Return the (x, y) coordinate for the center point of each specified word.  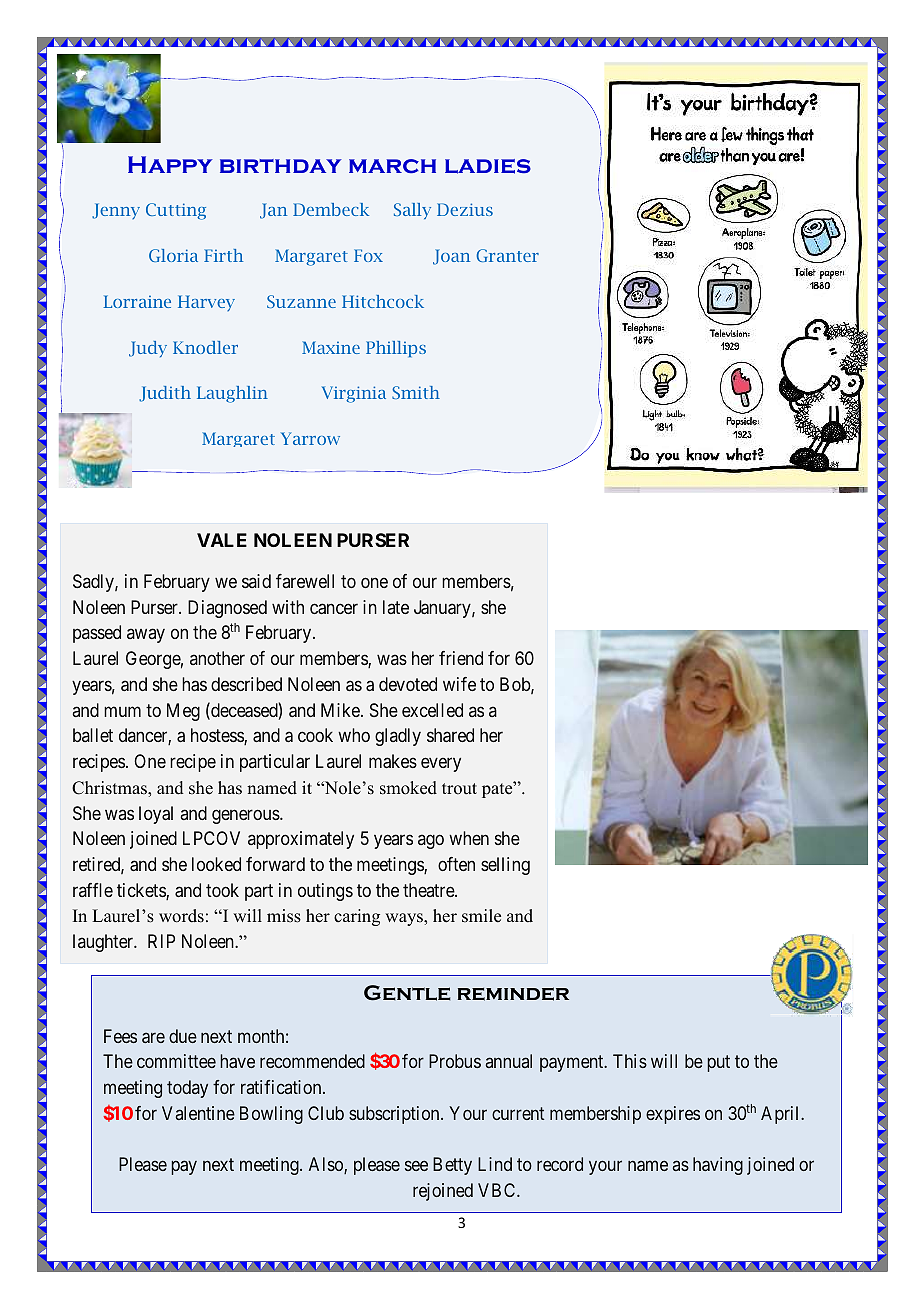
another (217, 658)
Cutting (176, 211)
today (187, 1089)
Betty (452, 1166)
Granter (507, 255)
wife (459, 684)
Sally (412, 211)
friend (461, 658)
